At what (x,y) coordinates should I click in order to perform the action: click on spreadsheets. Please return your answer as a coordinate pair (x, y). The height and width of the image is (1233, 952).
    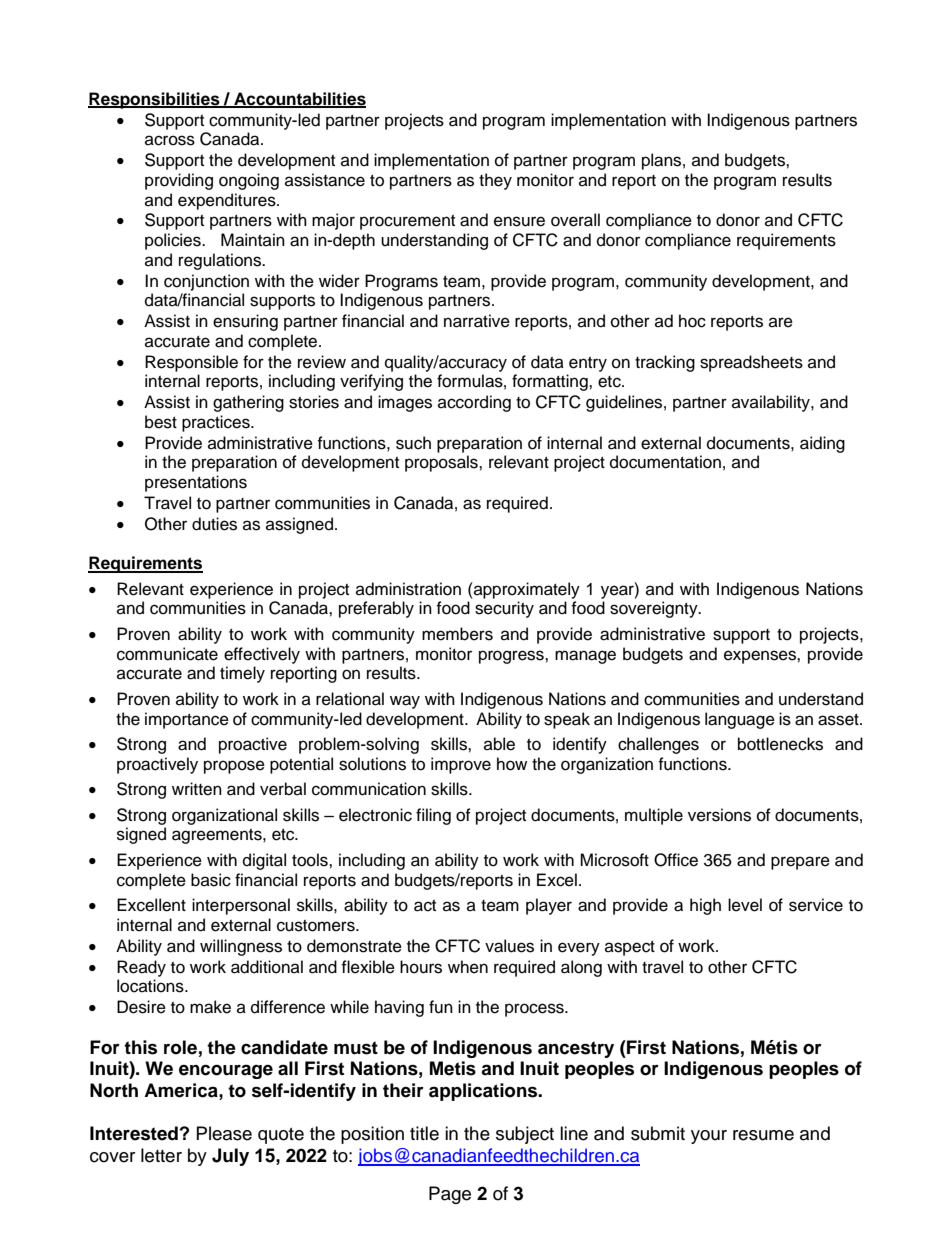
    Looking at the image, I should click on (751, 363).
